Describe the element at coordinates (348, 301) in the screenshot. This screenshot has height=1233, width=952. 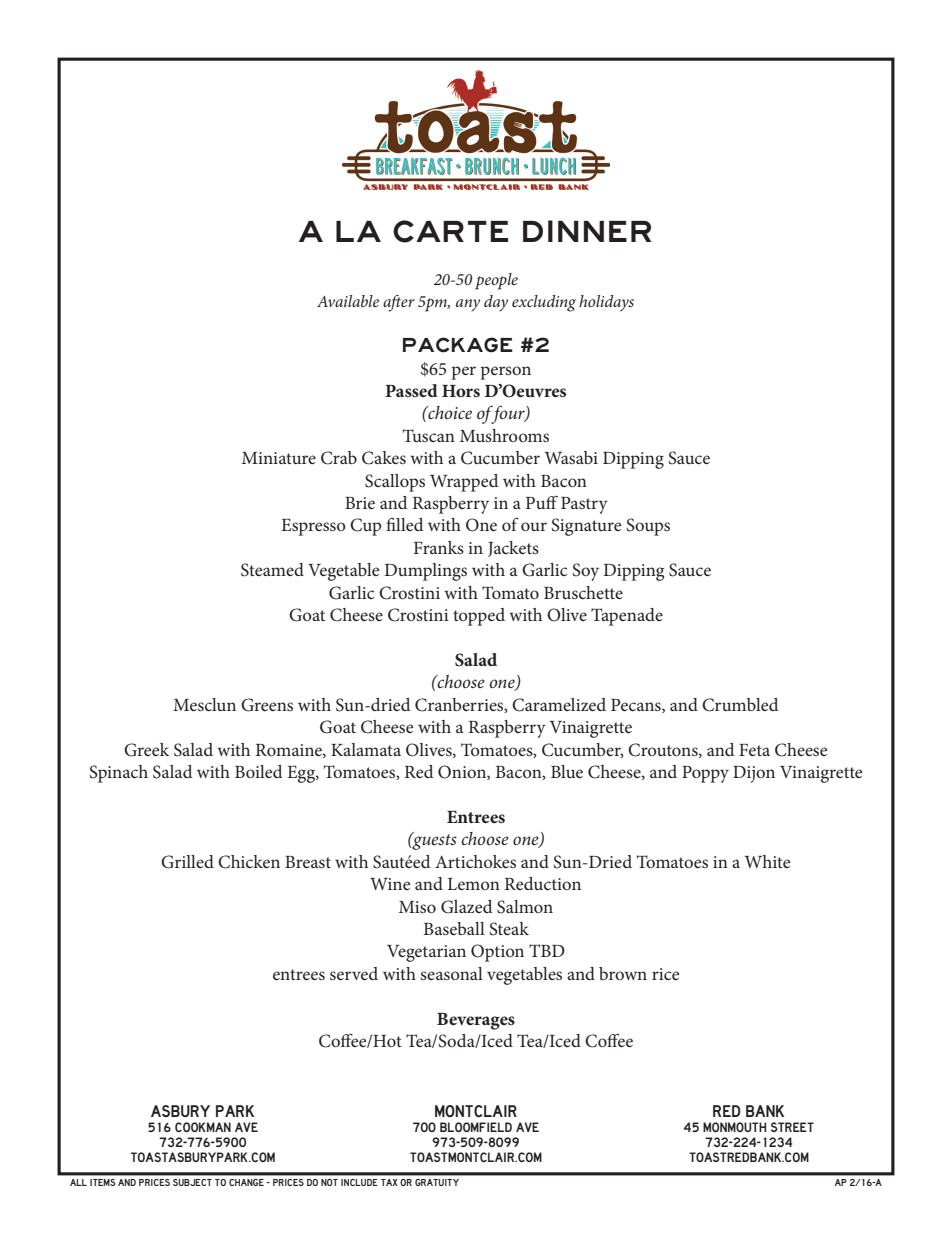
I see `Available` at that location.
